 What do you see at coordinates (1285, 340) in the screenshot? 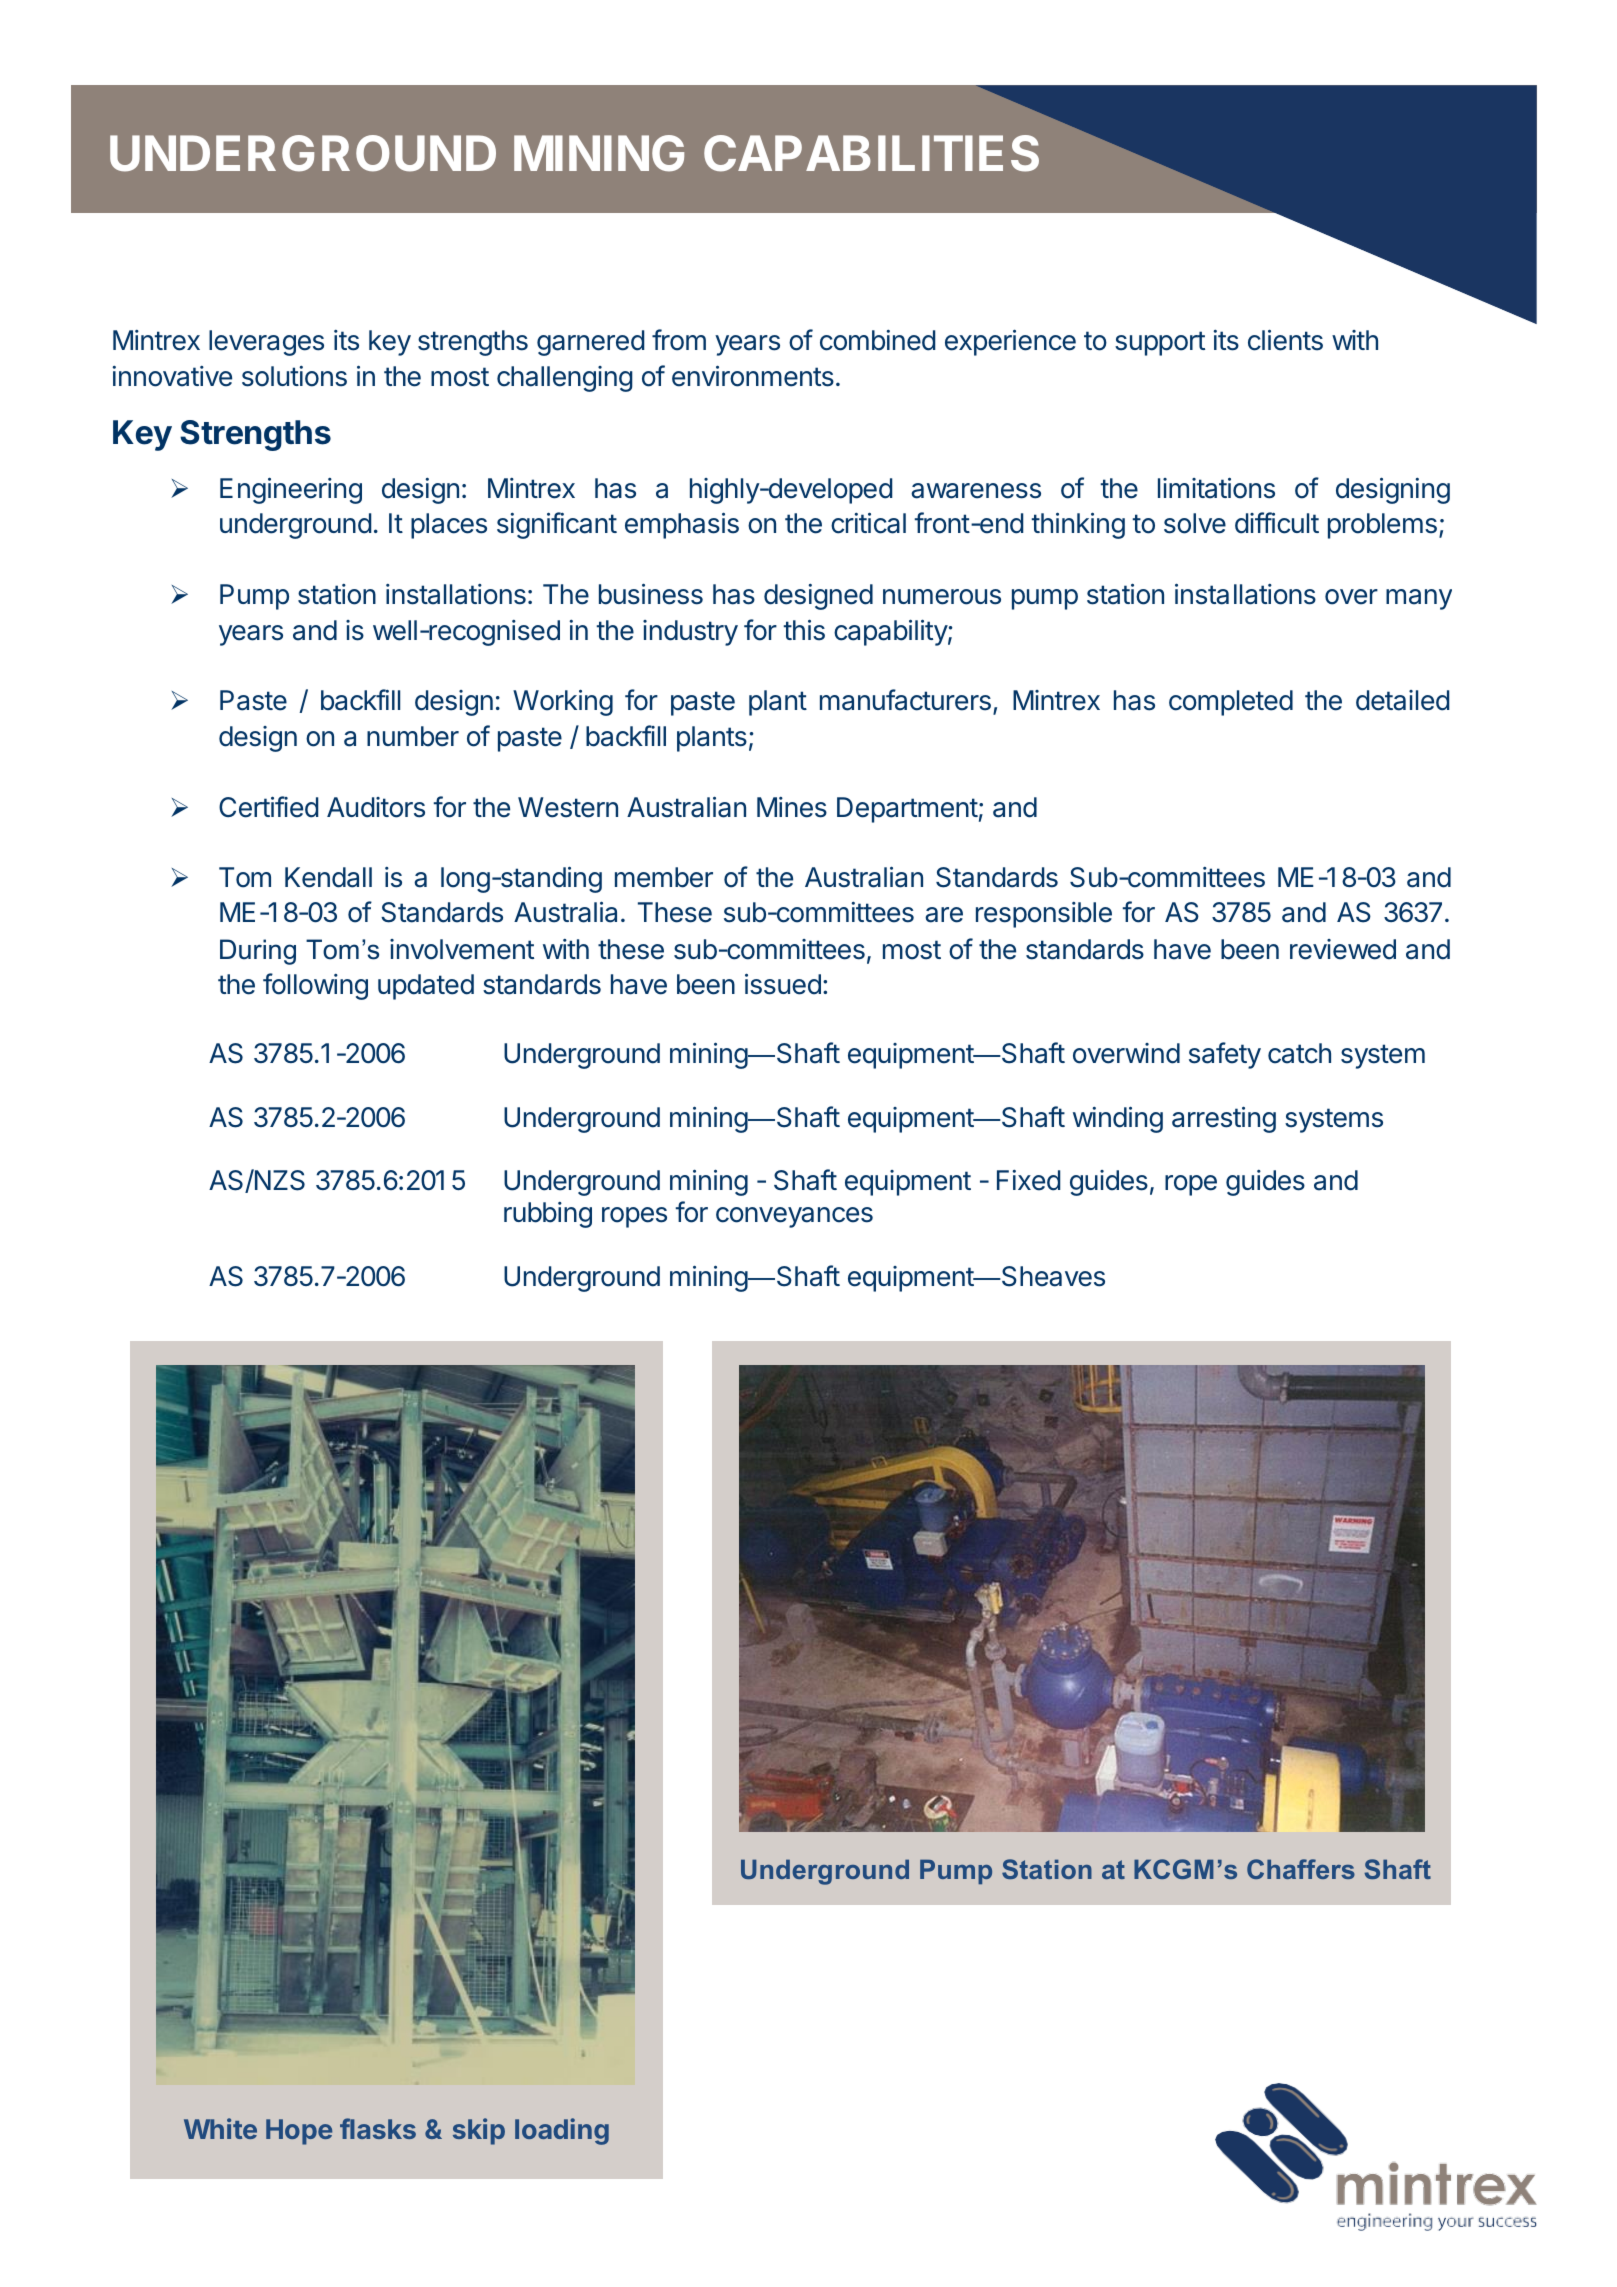
I see `clients` at bounding box center [1285, 340].
